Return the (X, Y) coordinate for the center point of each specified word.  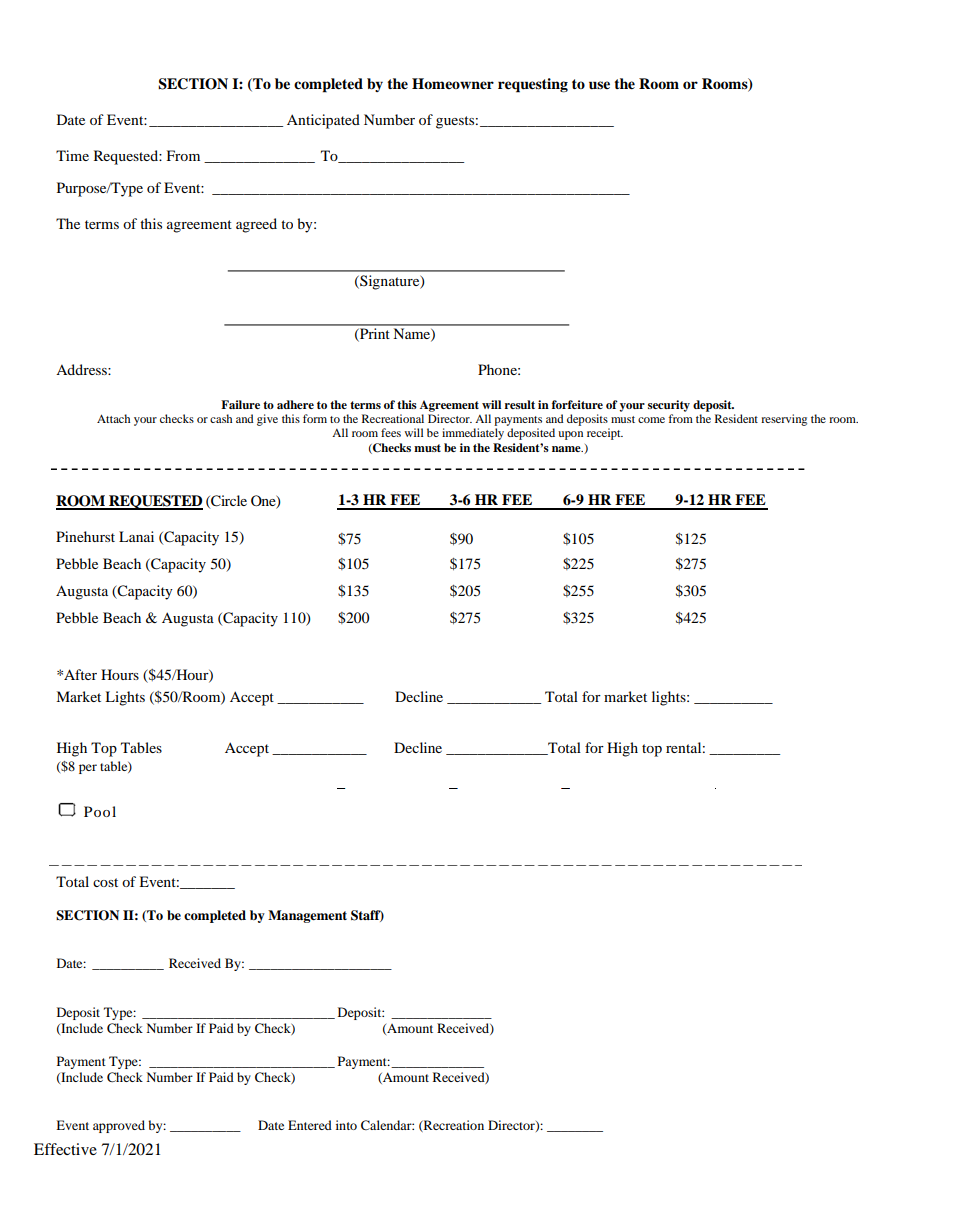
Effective (65, 1149)
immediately (473, 434)
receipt (605, 434)
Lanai (136, 536)
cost (105, 882)
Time (72, 155)
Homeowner (453, 84)
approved (119, 1126)
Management (307, 916)
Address (82, 369)
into (346, 1125)
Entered (310, 1125)
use (599, 85)
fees (391, 432)
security (669, 406)
